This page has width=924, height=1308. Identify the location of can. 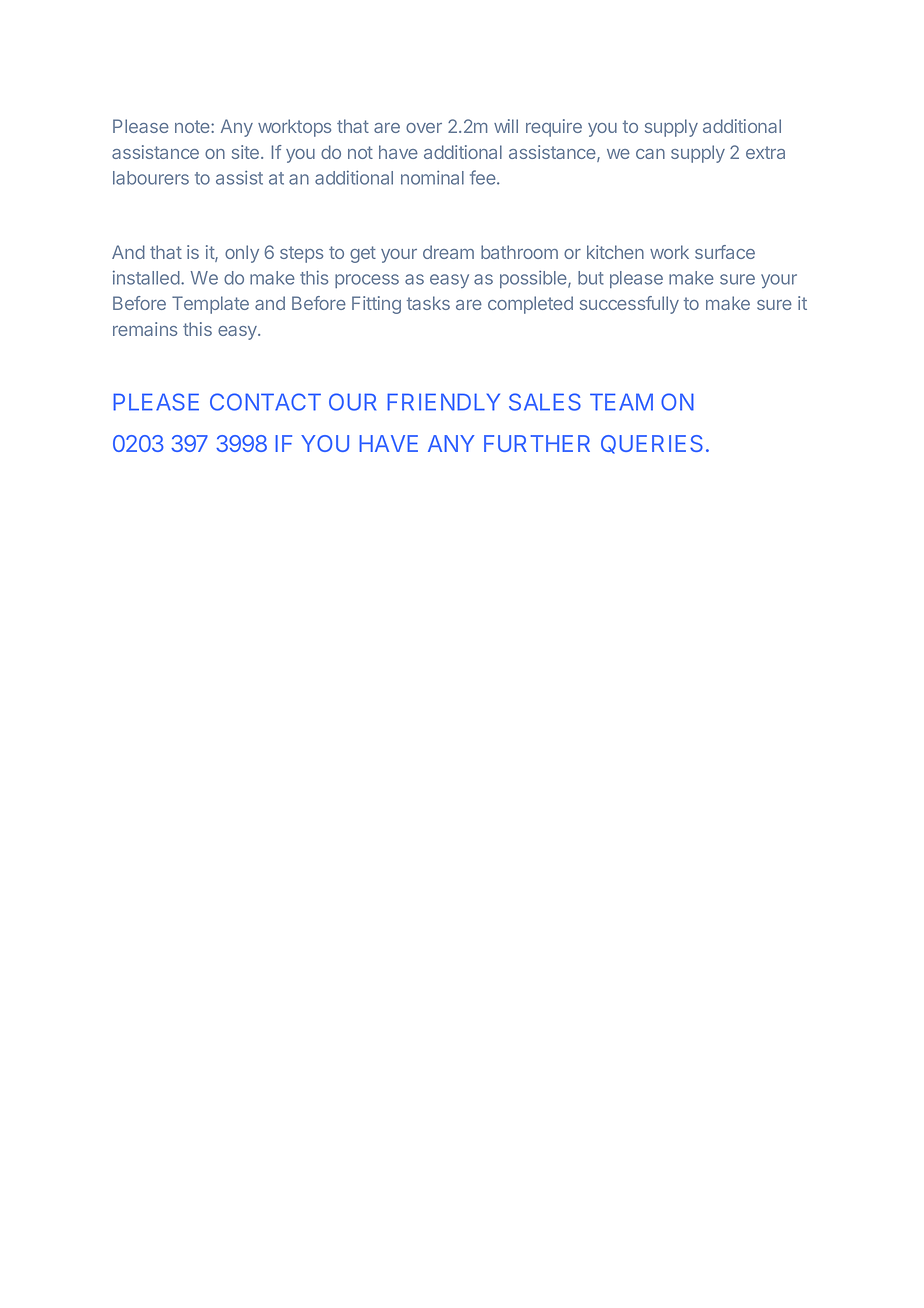
(650, 154).
